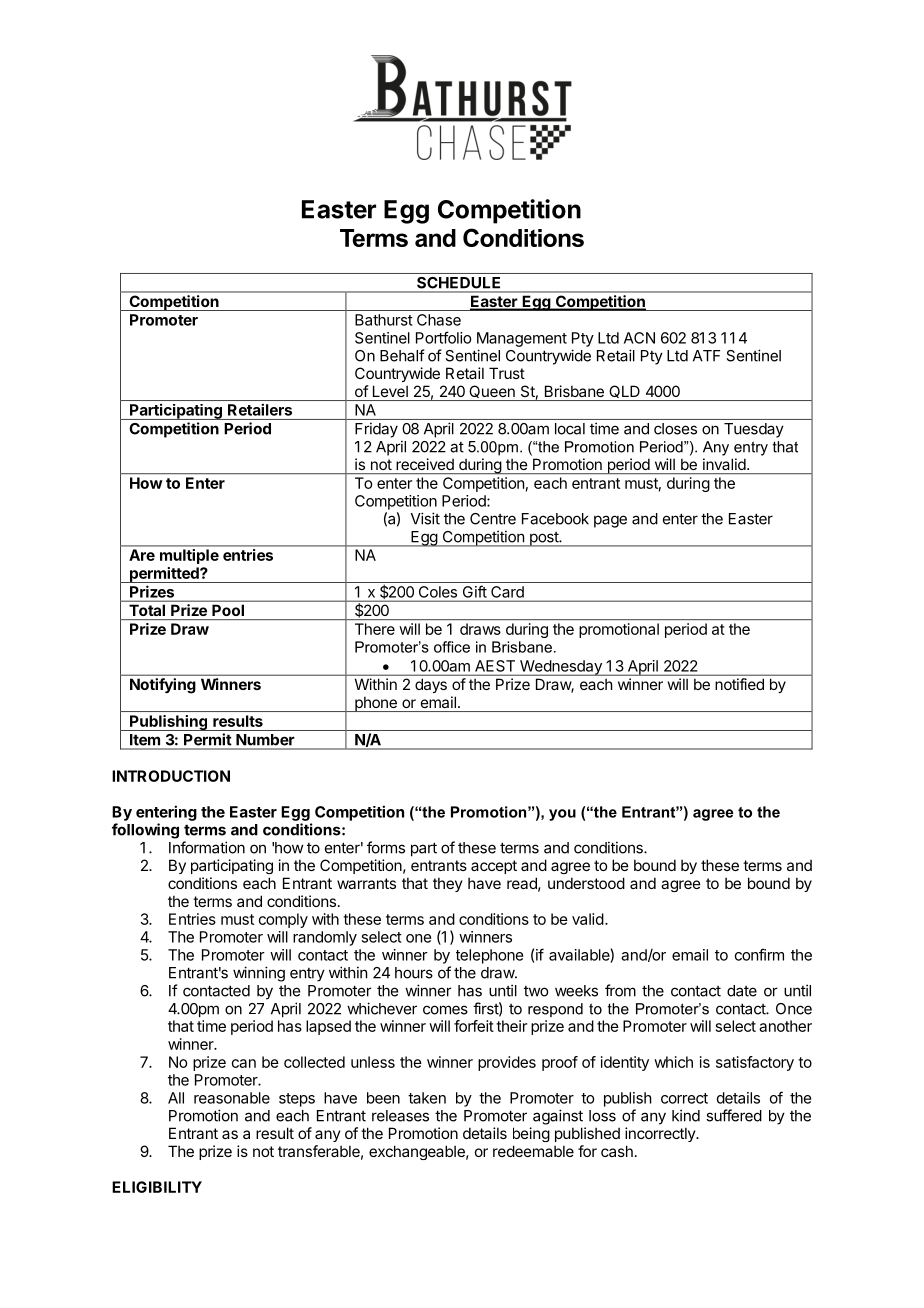  What do you see at coordinates (706, 356) in the screenshot?
I see `ATF` at bounding box center [706, 356].
